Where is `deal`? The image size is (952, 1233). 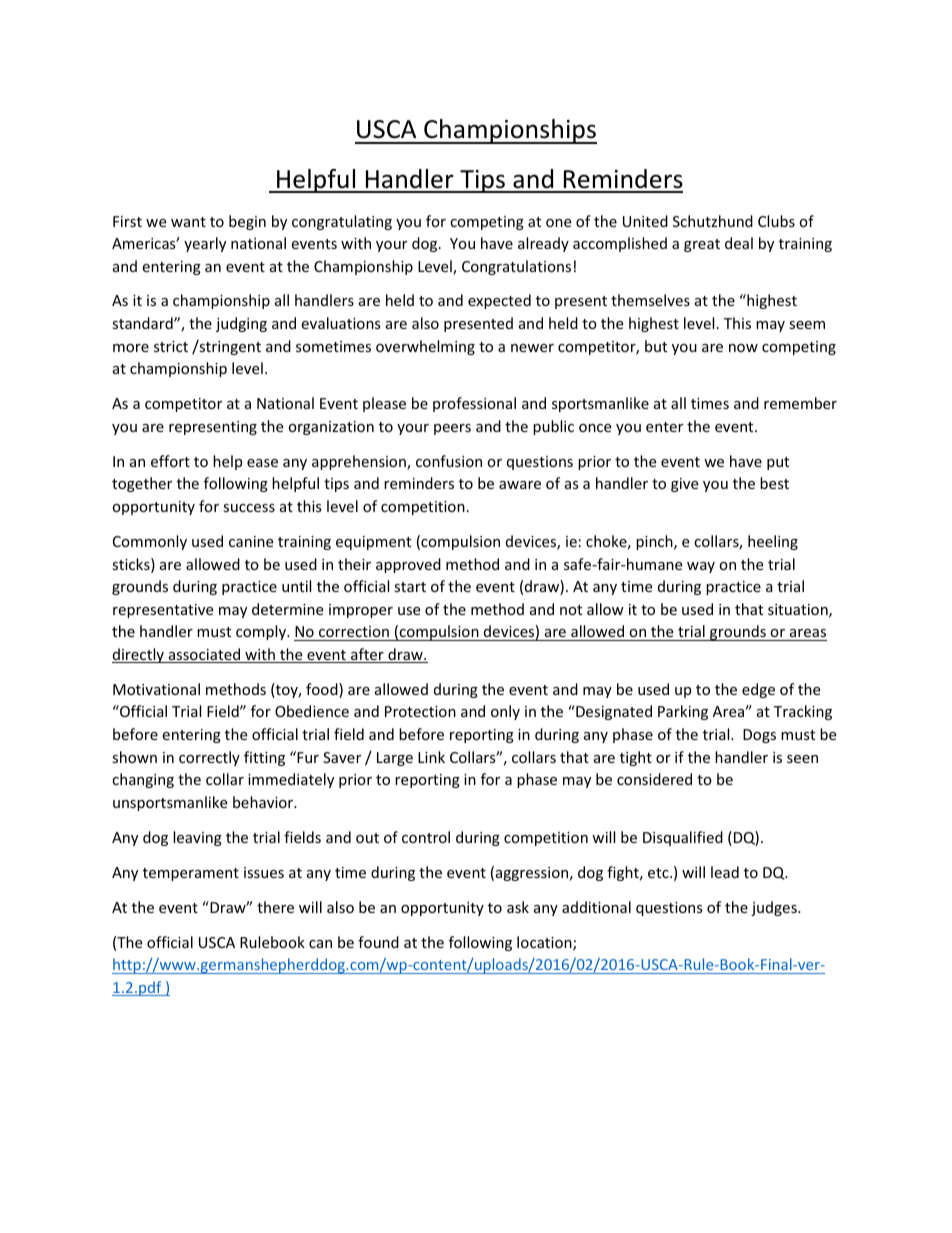 deal is located at coordinates (739, 243).
